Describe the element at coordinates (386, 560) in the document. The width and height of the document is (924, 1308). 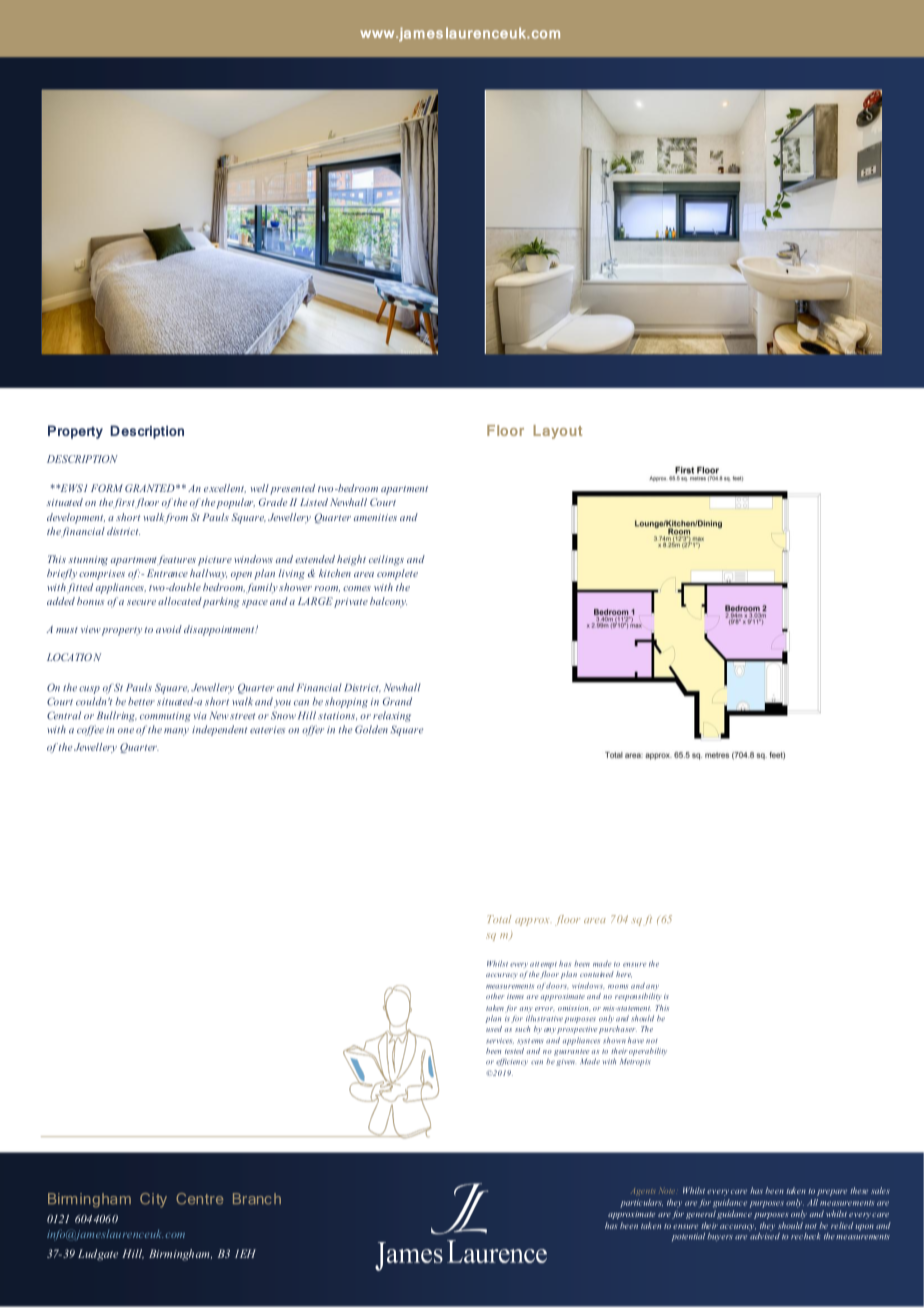
I see `ceilings` at that location.
